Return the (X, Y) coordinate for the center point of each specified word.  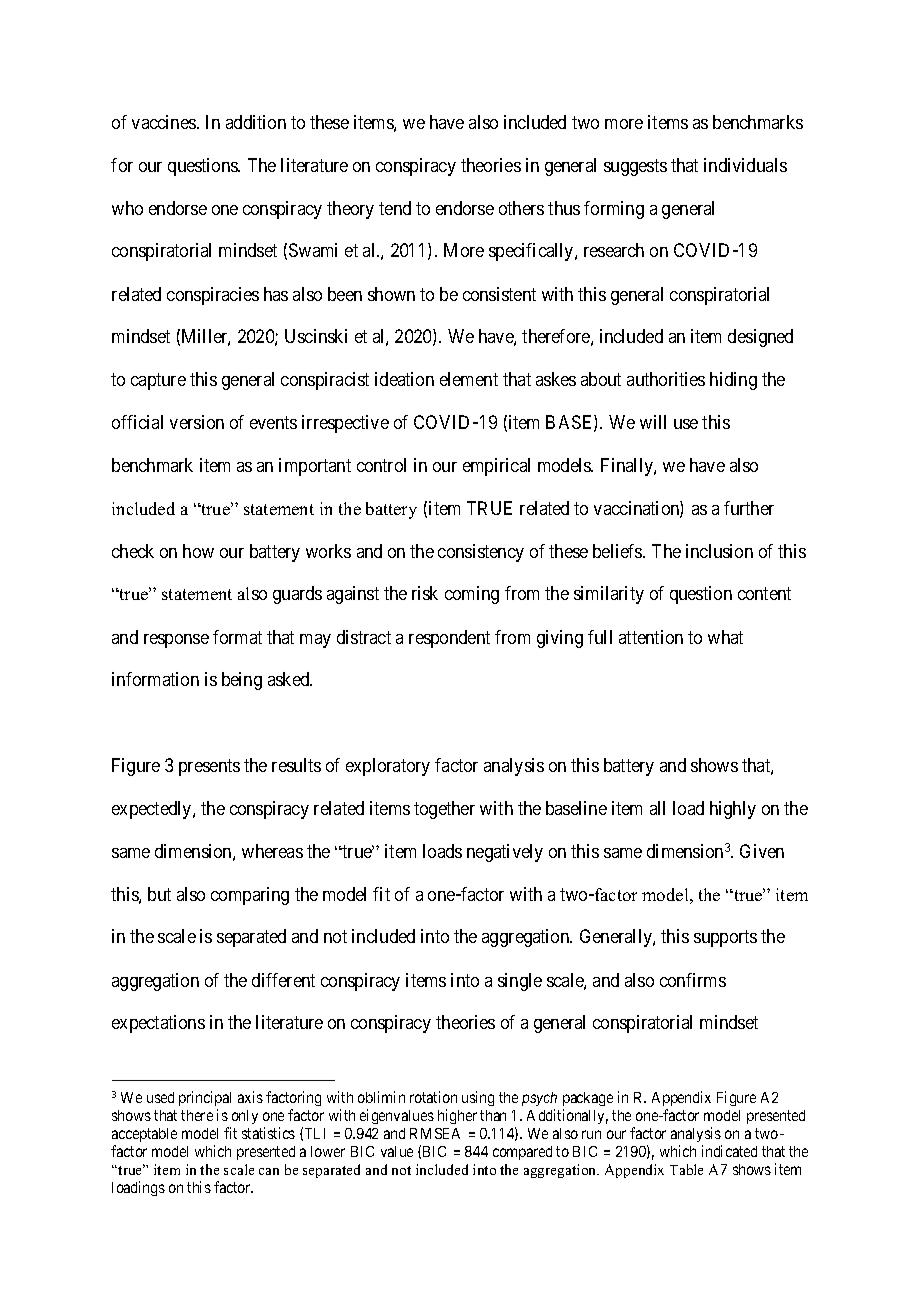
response (176, 641)
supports (725, 939)
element (469, 379)
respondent (449, 639)
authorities (666, 379)
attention (651, 637)
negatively (505, 853)
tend (395, 208)
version (197, 422)
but (159, 894)
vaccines (165, 122)
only (245, 1117)
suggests (635, 167)
